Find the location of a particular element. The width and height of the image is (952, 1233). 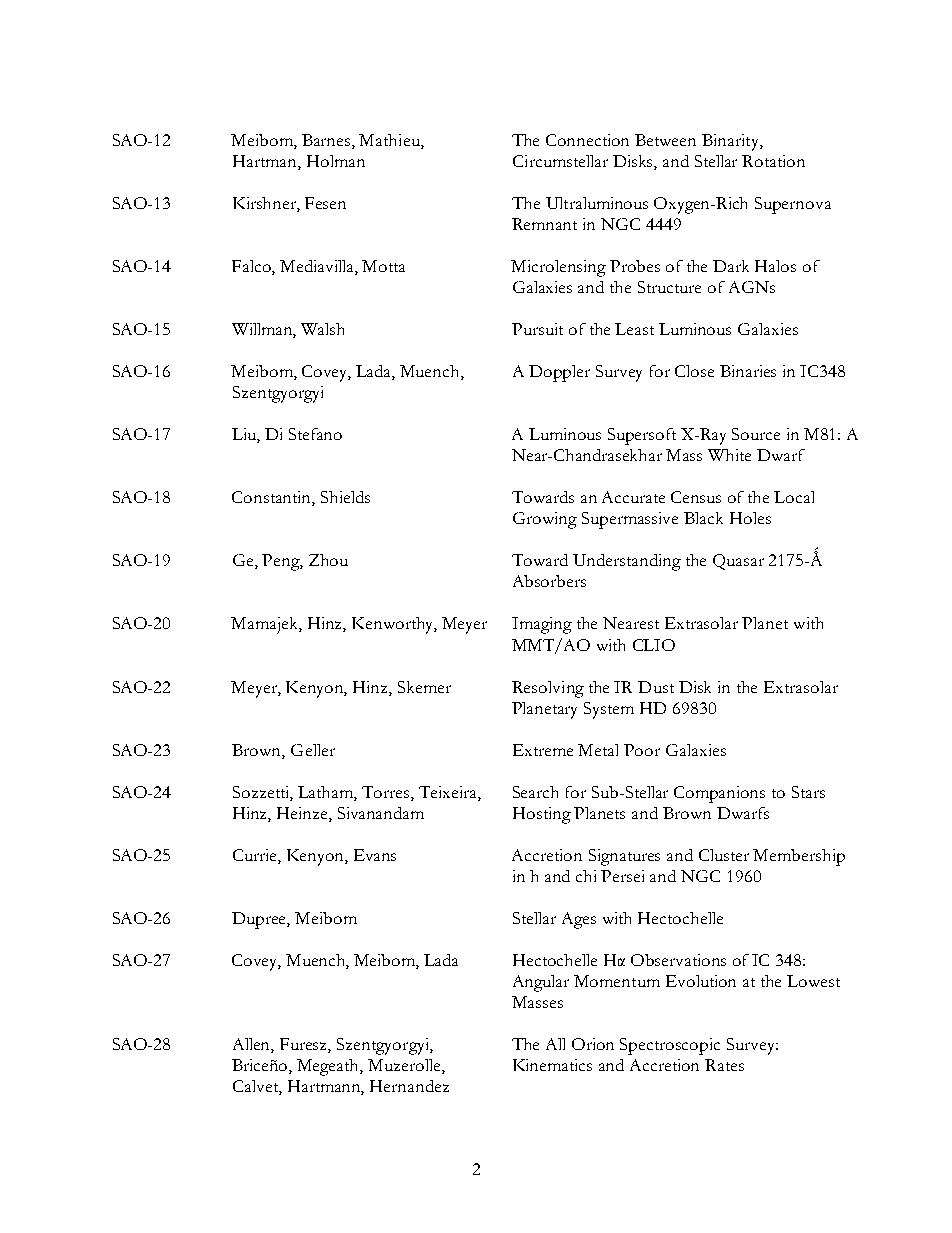

Rates is located at coordinates (724, 1065).
